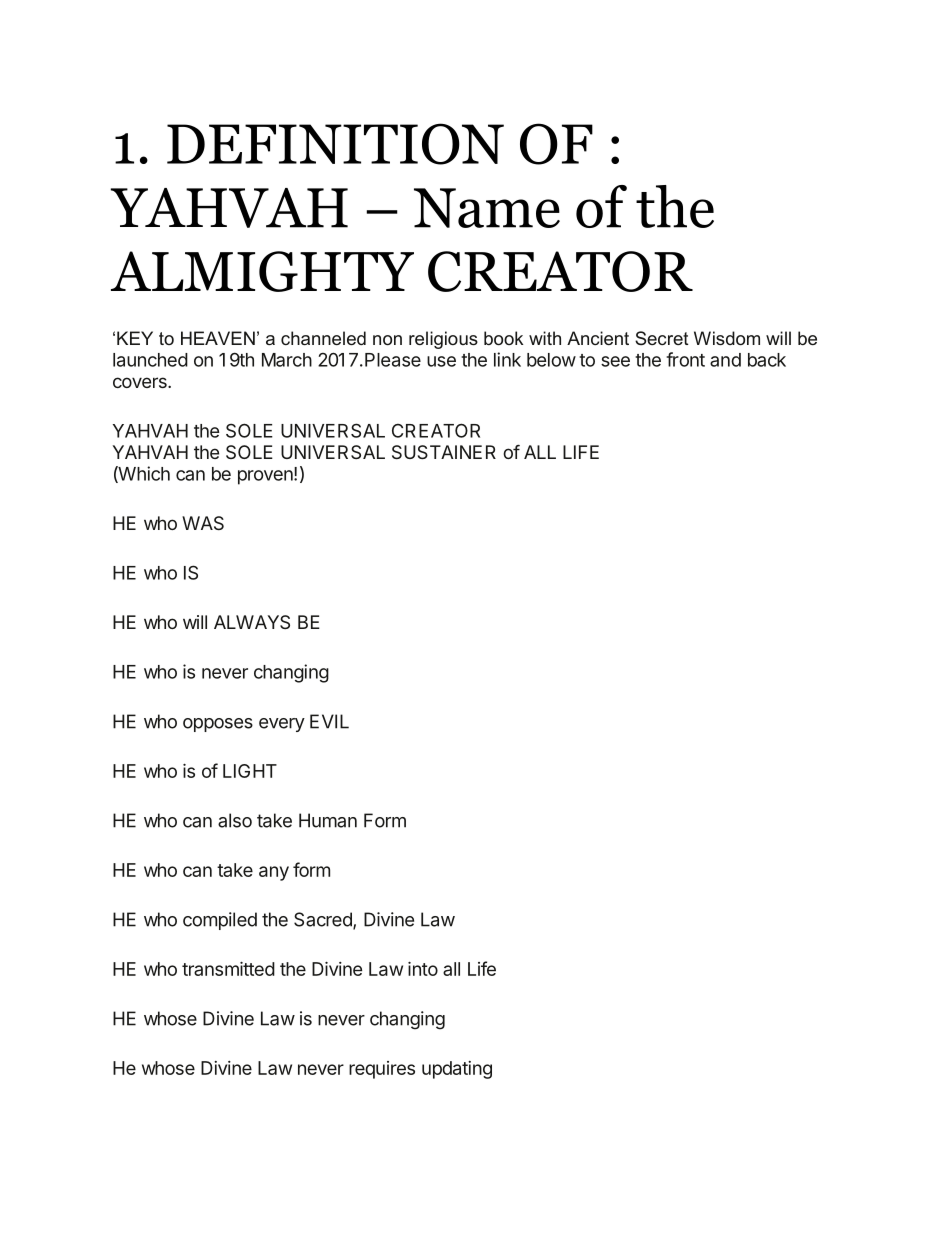 The height and width of the screenshot is (1233, 952). What do you see at coordinates (203, 523) in the screenshot?
I see `WAS` at bounding box center [203, 523].
